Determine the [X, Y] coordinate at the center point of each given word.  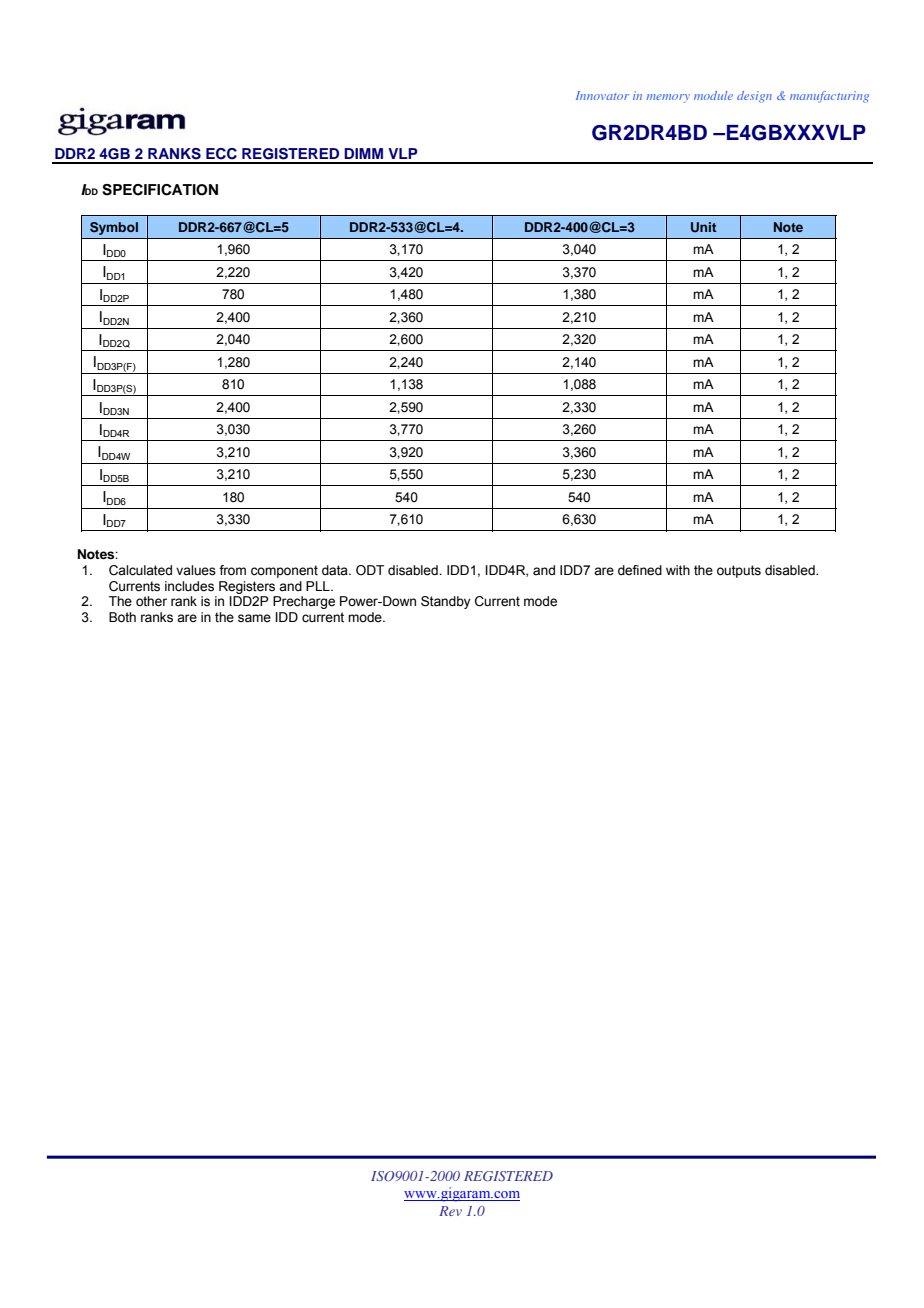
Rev [450, 1211]
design [754, 97]
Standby [446, 602]
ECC [221, 154]
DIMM [363, 153]
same [254, 618]
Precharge [304, 602]
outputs [739, 571]
